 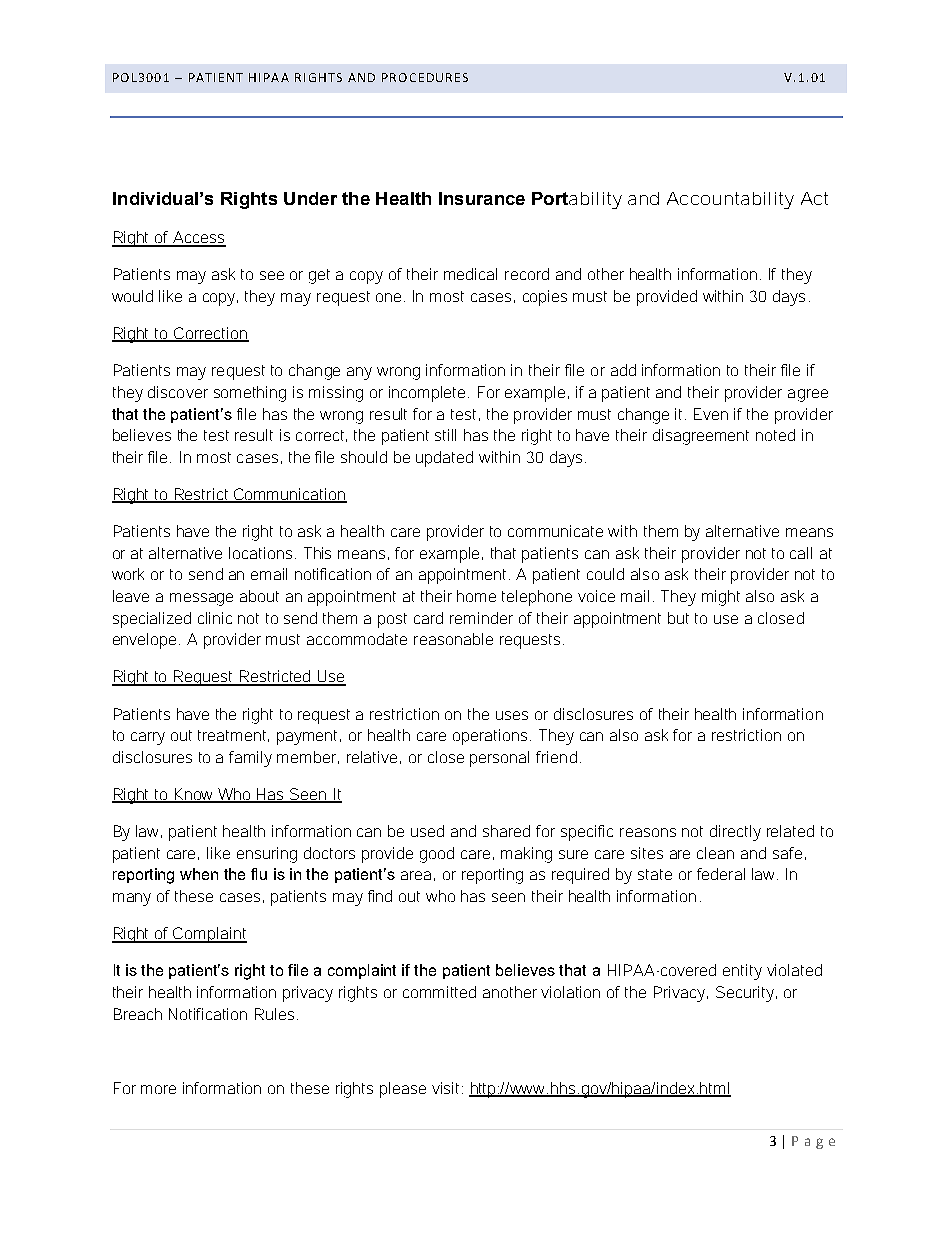 I want to click on operations, so click(x=492, y=737).
